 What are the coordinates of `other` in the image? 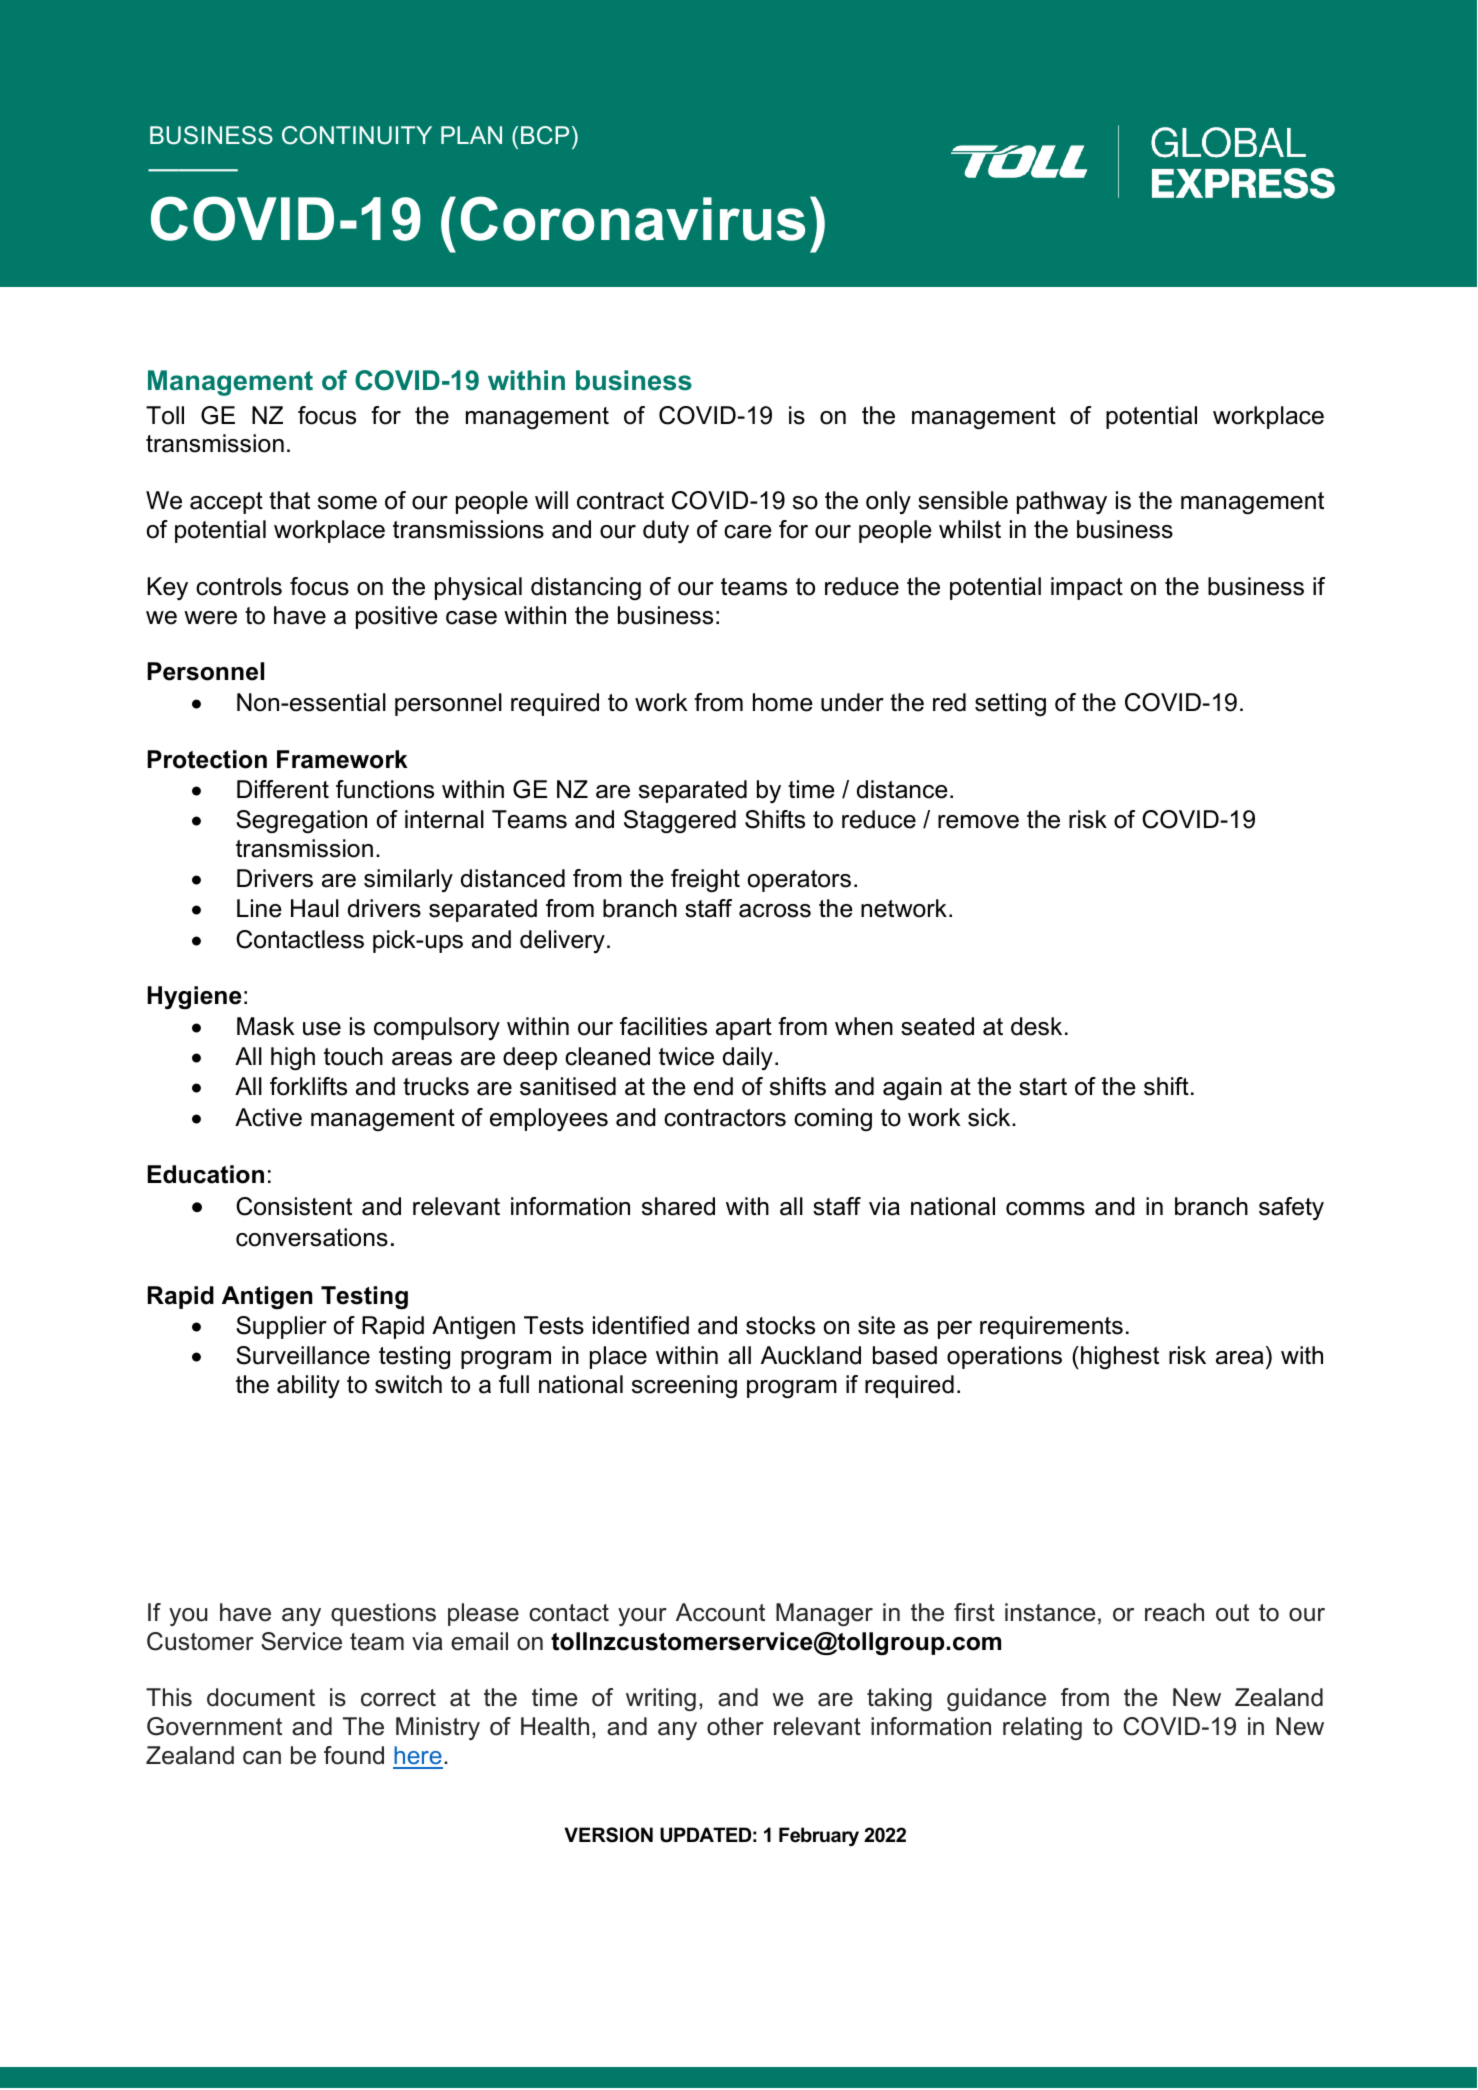 It's located at (735, 1726).
